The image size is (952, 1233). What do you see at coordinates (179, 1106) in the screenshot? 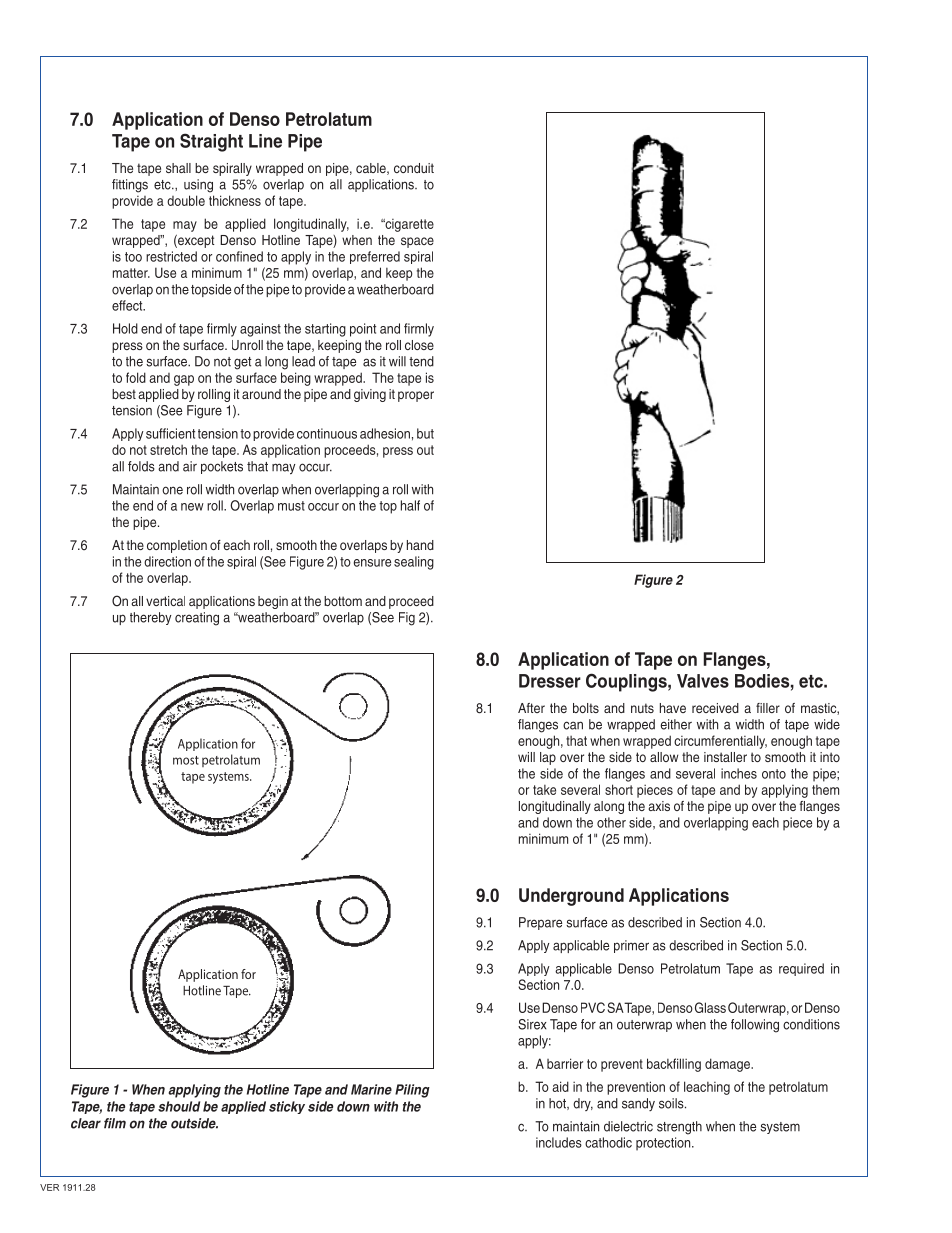
I see `should` at bounding box center [179, 1106].
